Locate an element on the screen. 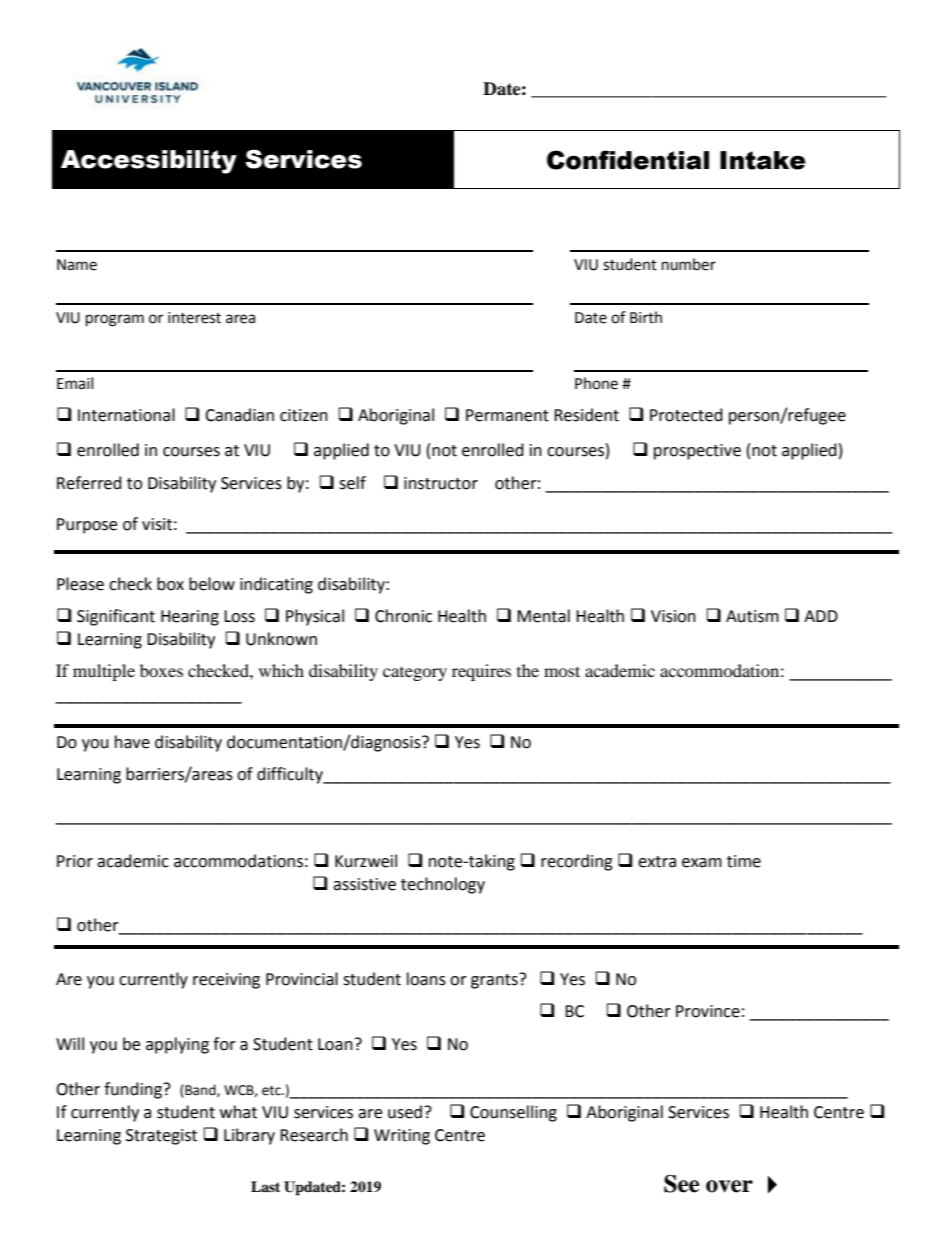  Autism is located at coordinates (752, 616).
